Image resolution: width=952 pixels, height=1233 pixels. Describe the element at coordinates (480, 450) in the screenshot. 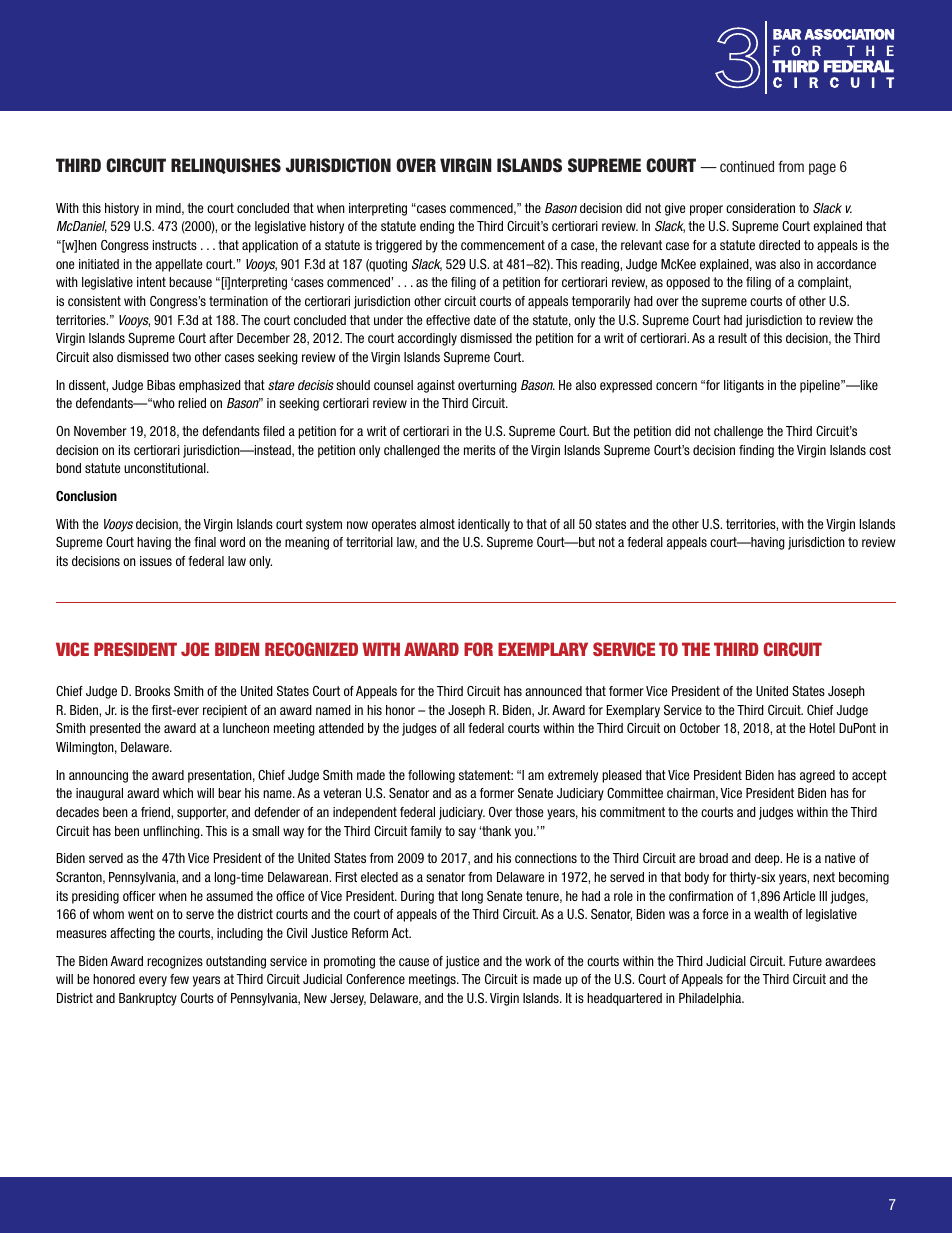

I see `merits` at that location.
